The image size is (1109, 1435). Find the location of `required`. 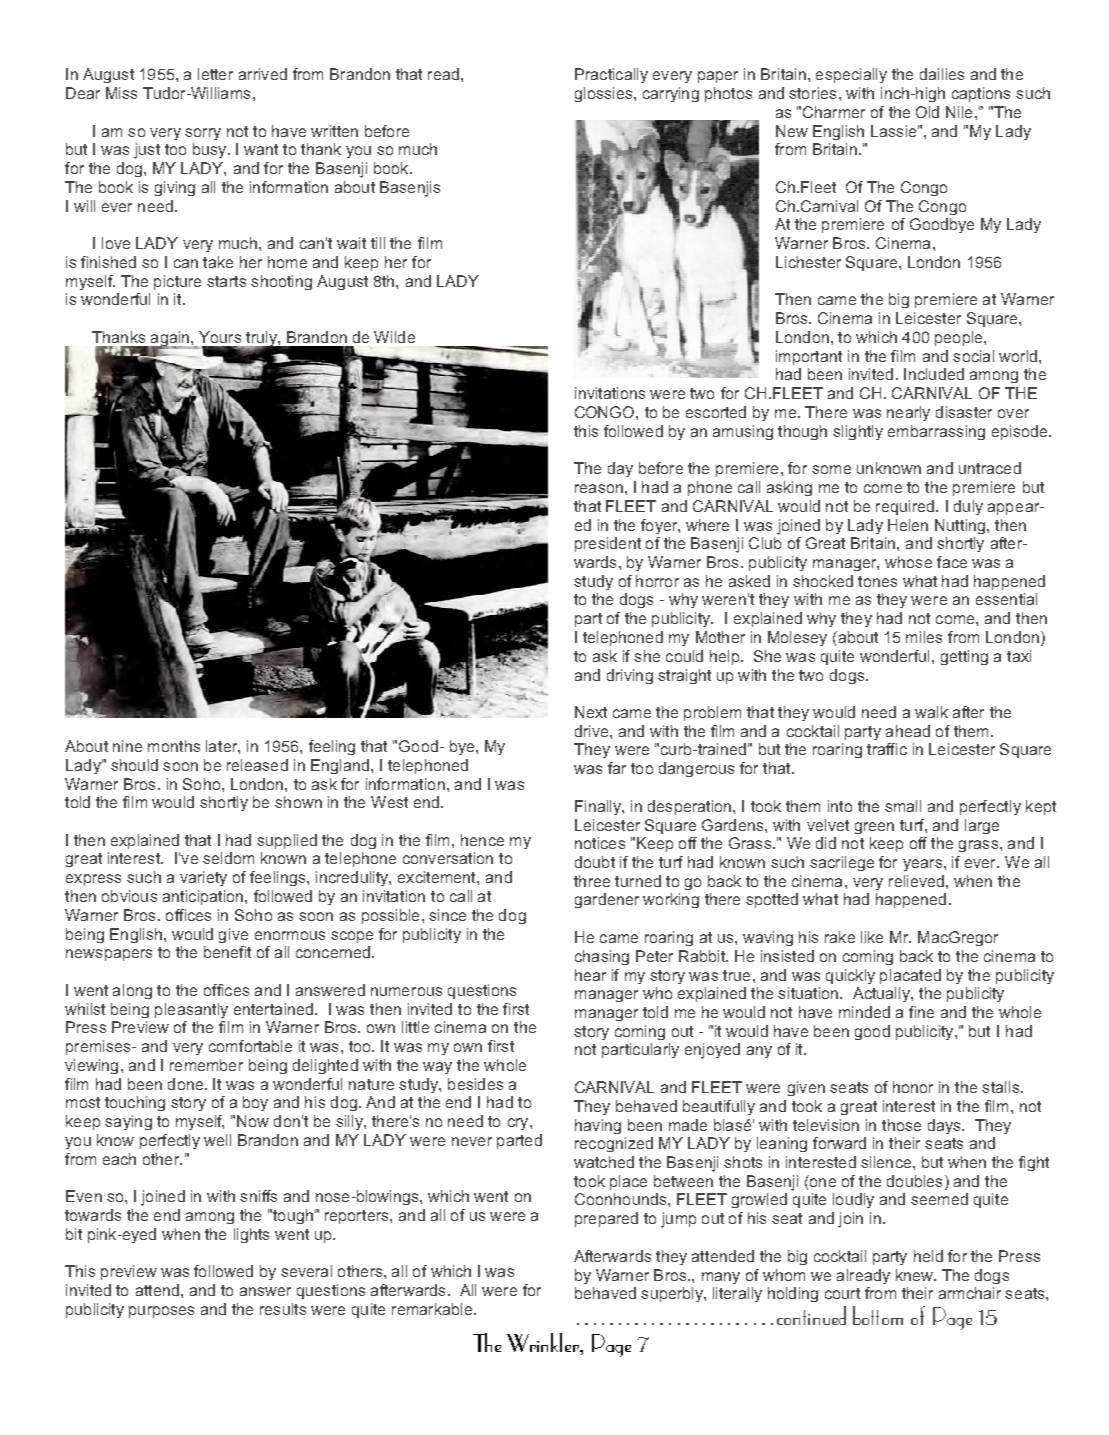

required is located at coordinates (906, 507).
